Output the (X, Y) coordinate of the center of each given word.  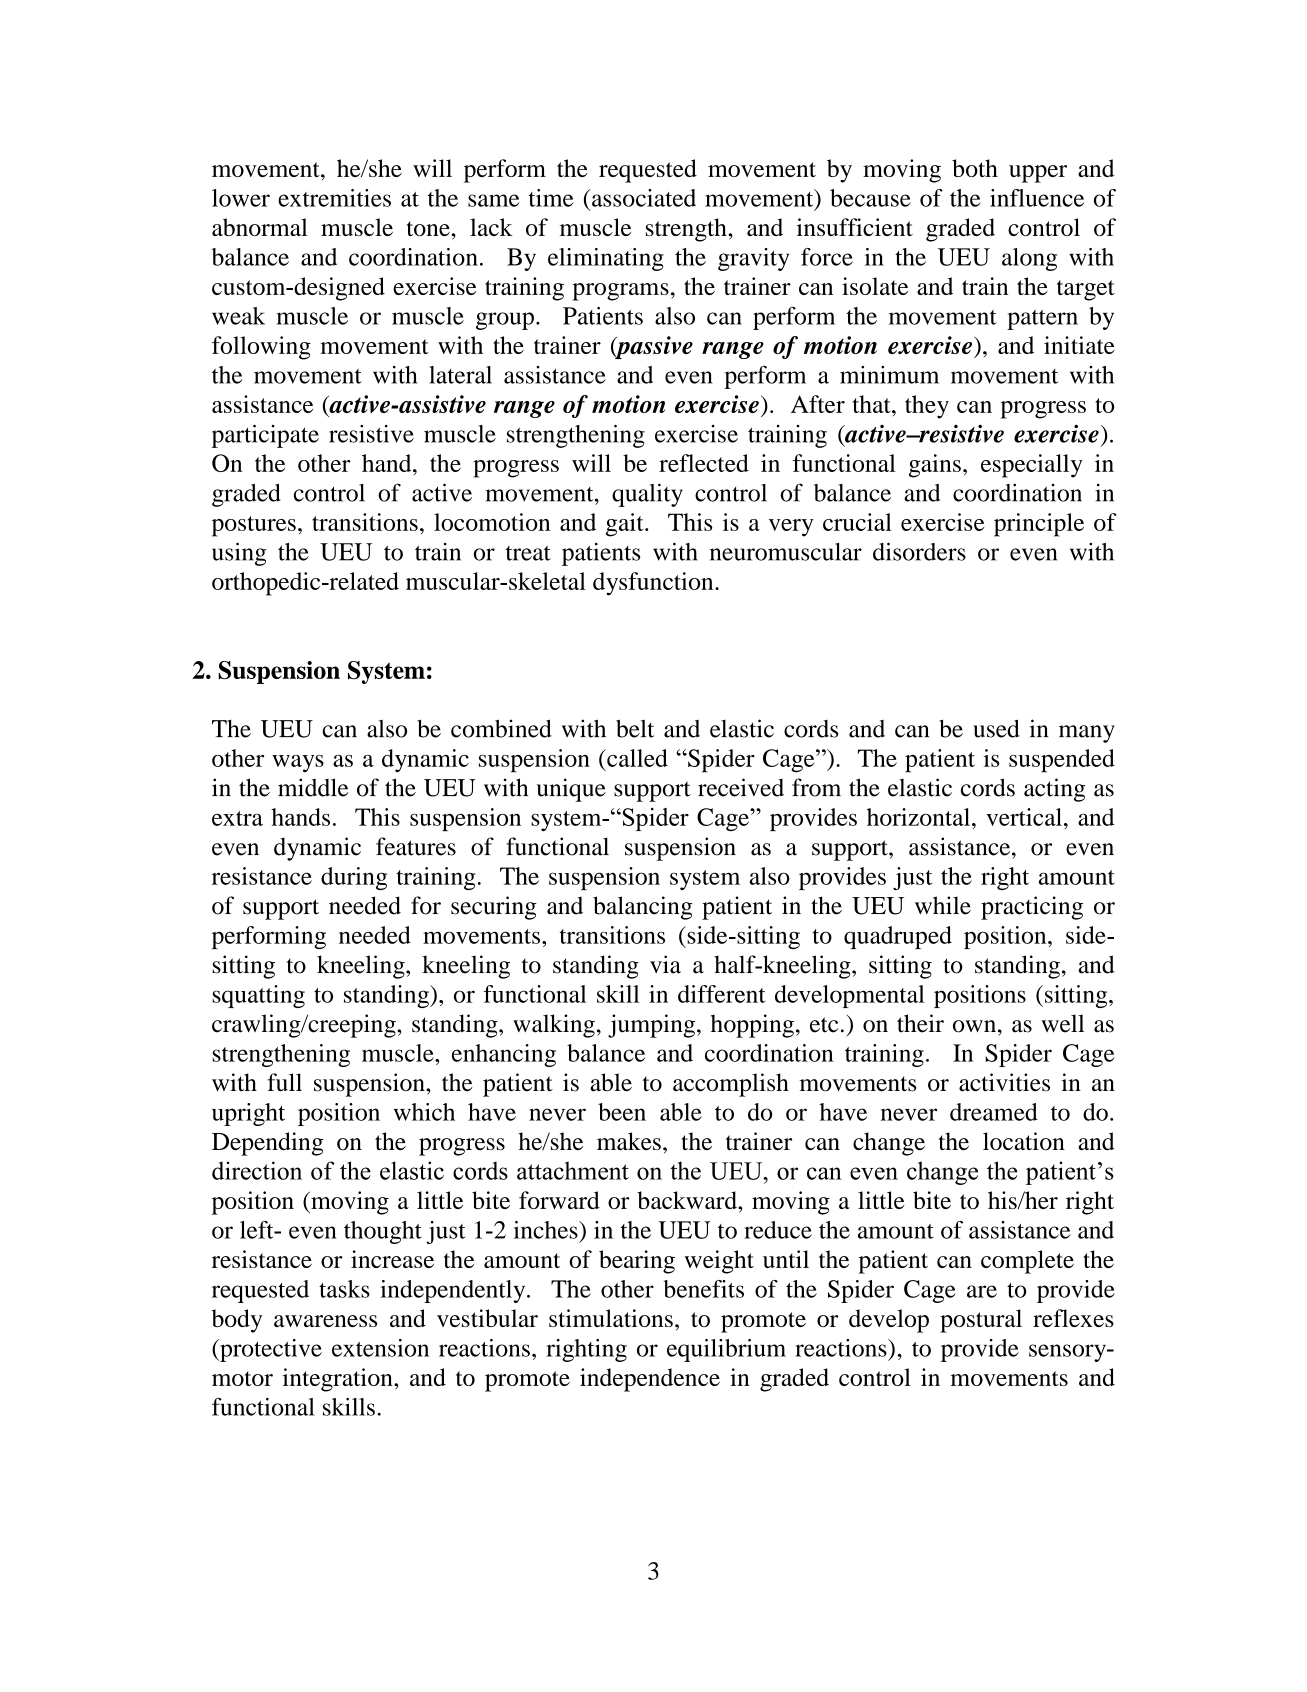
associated (644, 198)
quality (647, 495)
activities (1004, 1082)
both (975, 168)
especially (1032, 466)
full (284, 1082)
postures (254, 526)
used (996, 728)
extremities (334, 198)
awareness (325, 1321)
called (636, 758)
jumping (651, 1026)
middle (313, 787)
